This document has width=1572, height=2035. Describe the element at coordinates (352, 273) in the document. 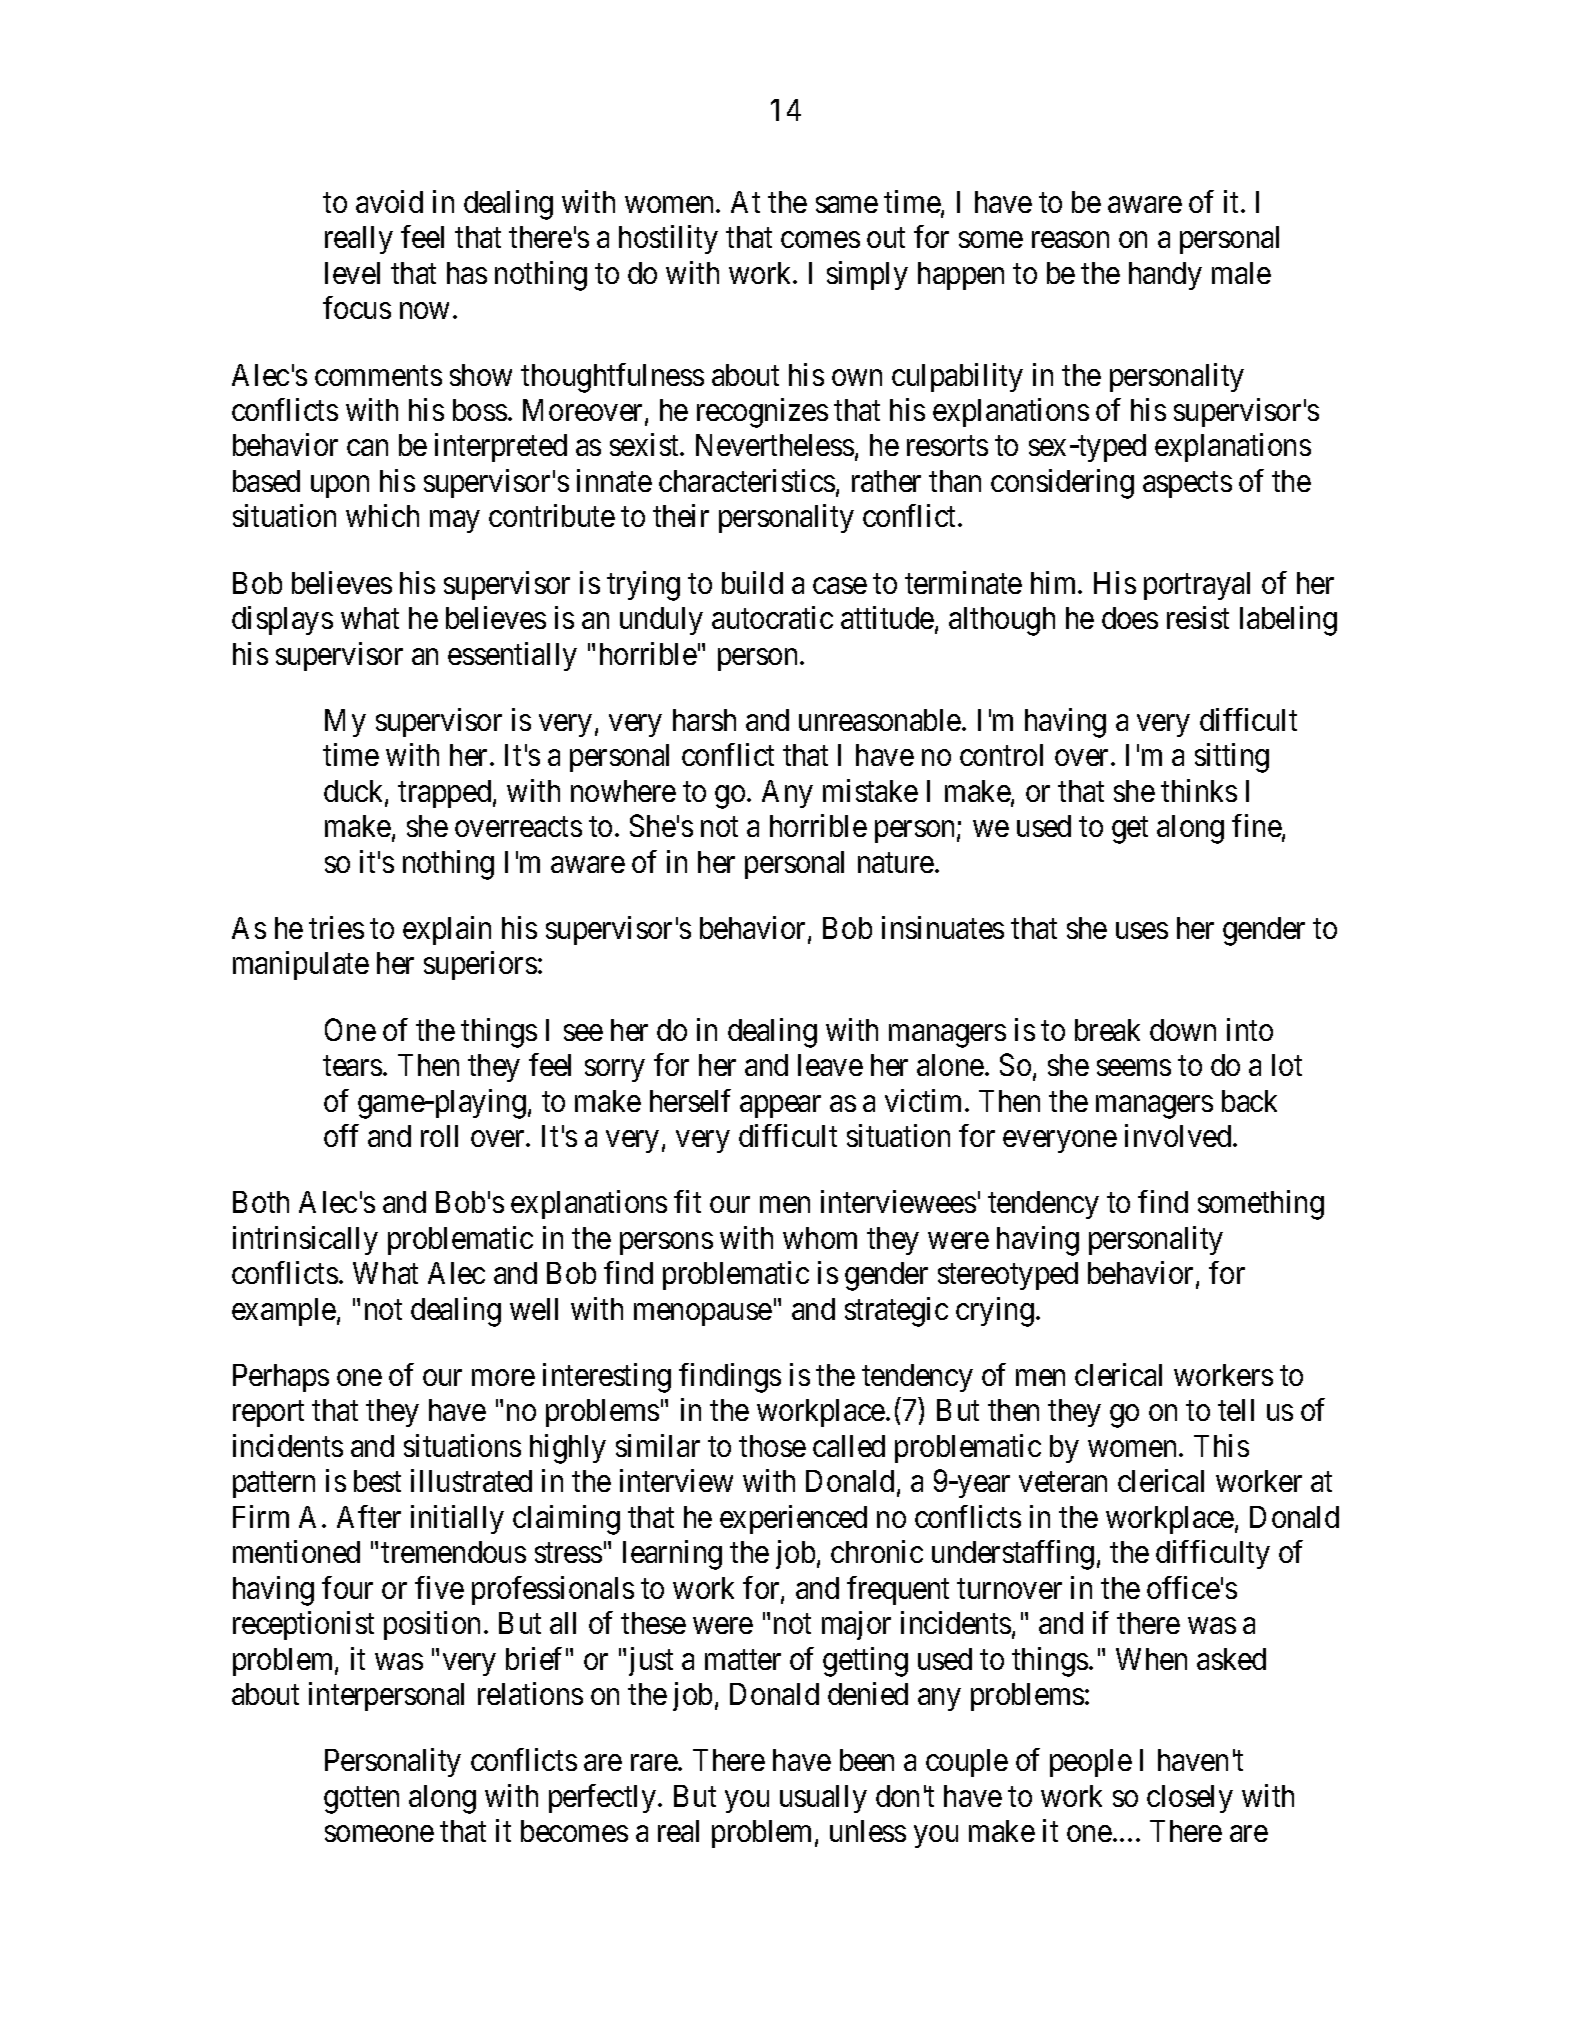

I see `level` at that location.
